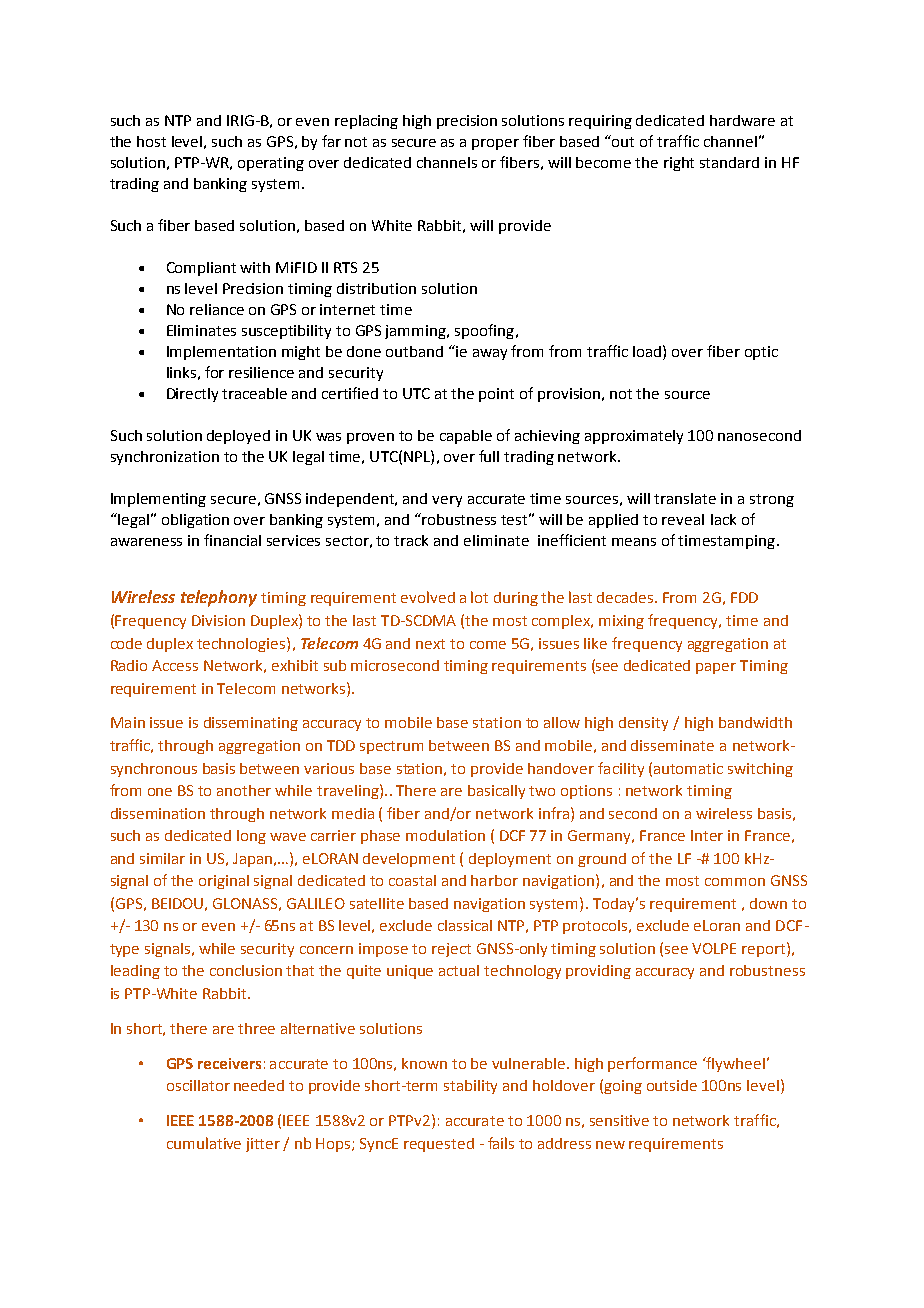  I want to click on host, so click(151, 141).
